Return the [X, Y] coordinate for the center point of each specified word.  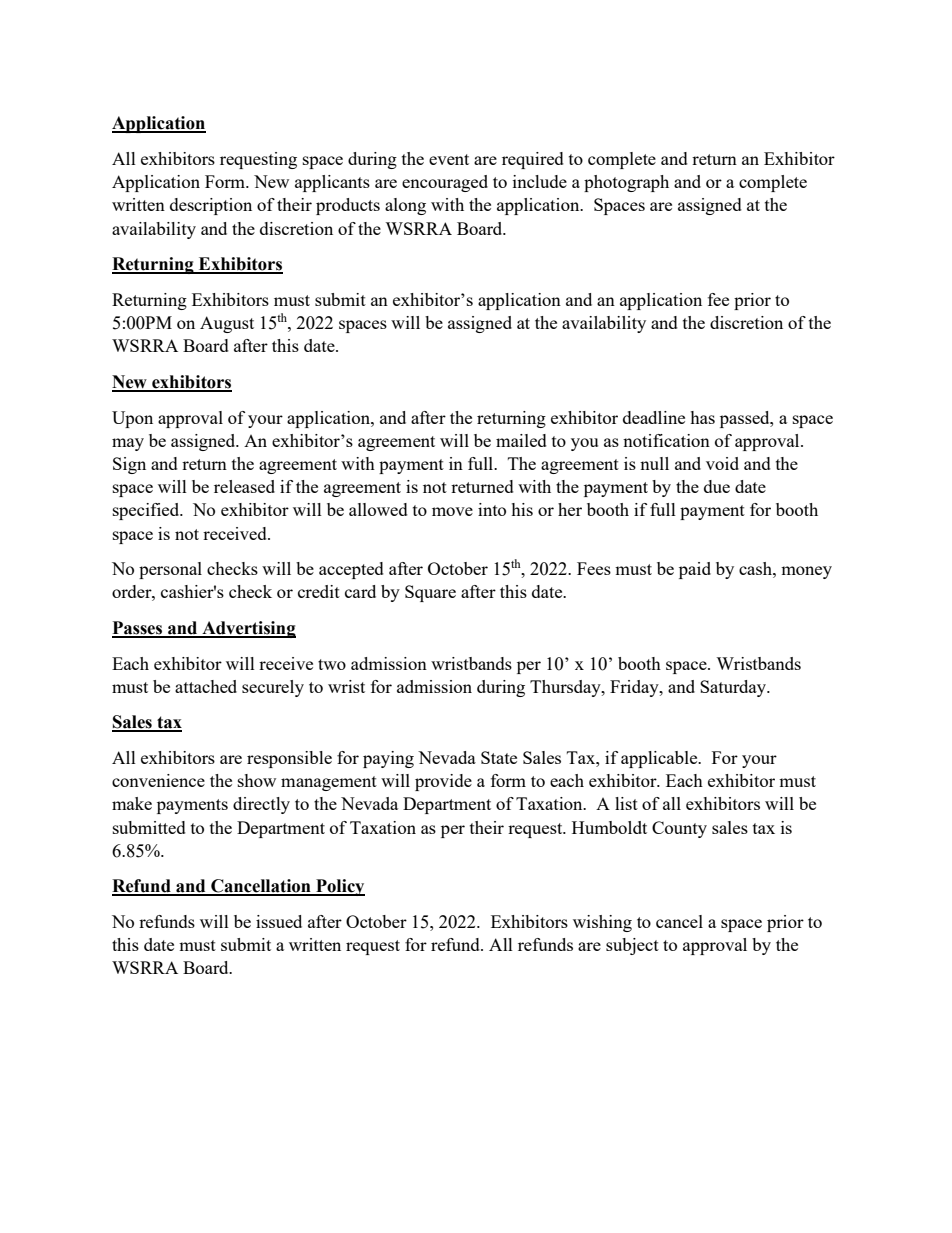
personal [170, 570]
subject [632, 946]
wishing [602, 923]
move [452, 511]
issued [279, 921]
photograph [626, 183]
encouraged [445, 183]
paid [695, 570]
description [211, 206]
